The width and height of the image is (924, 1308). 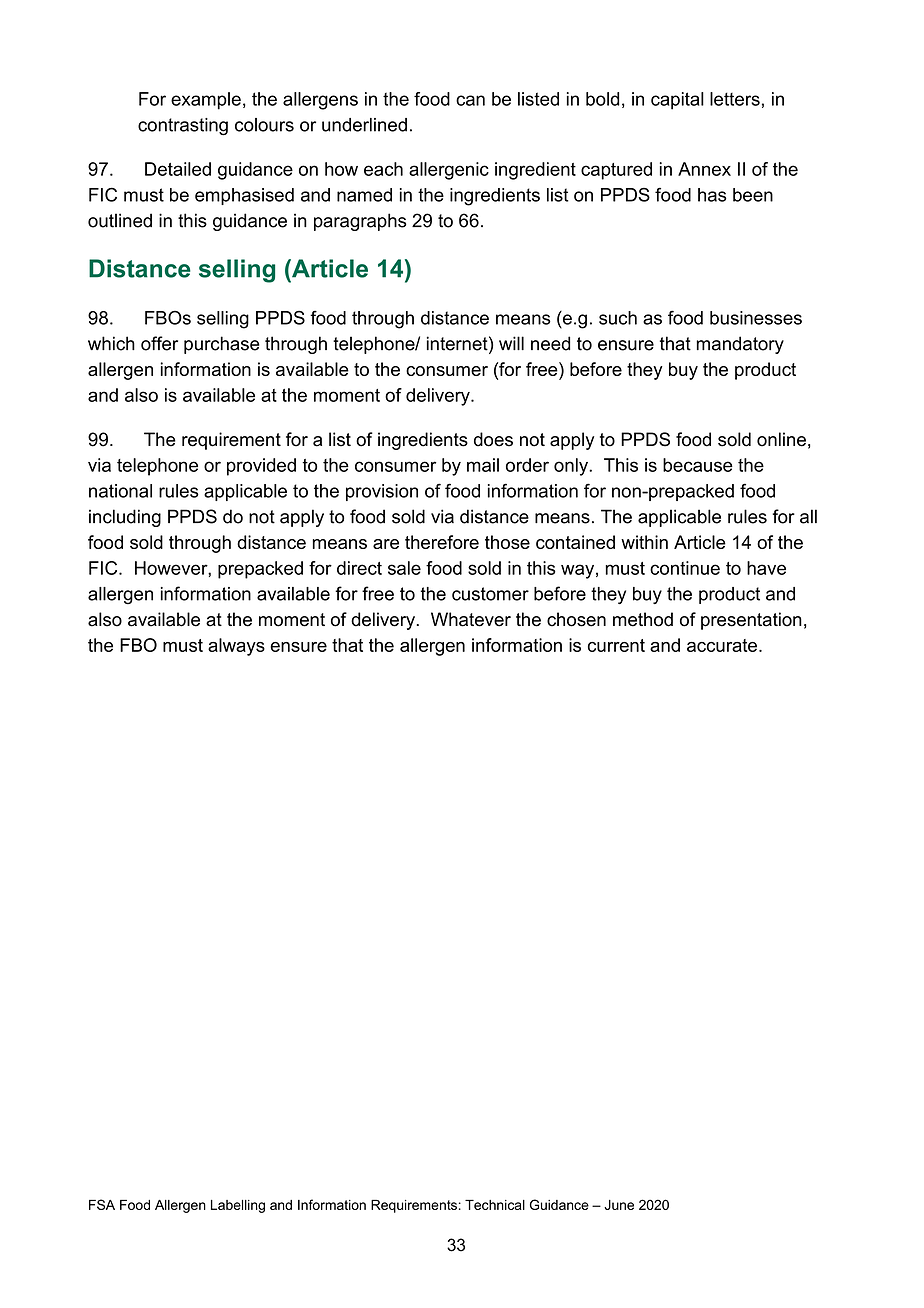 What do you see at coordinates (238, 1206) in the image?
I see `Labelling` at bounding box center [238, 1206].
